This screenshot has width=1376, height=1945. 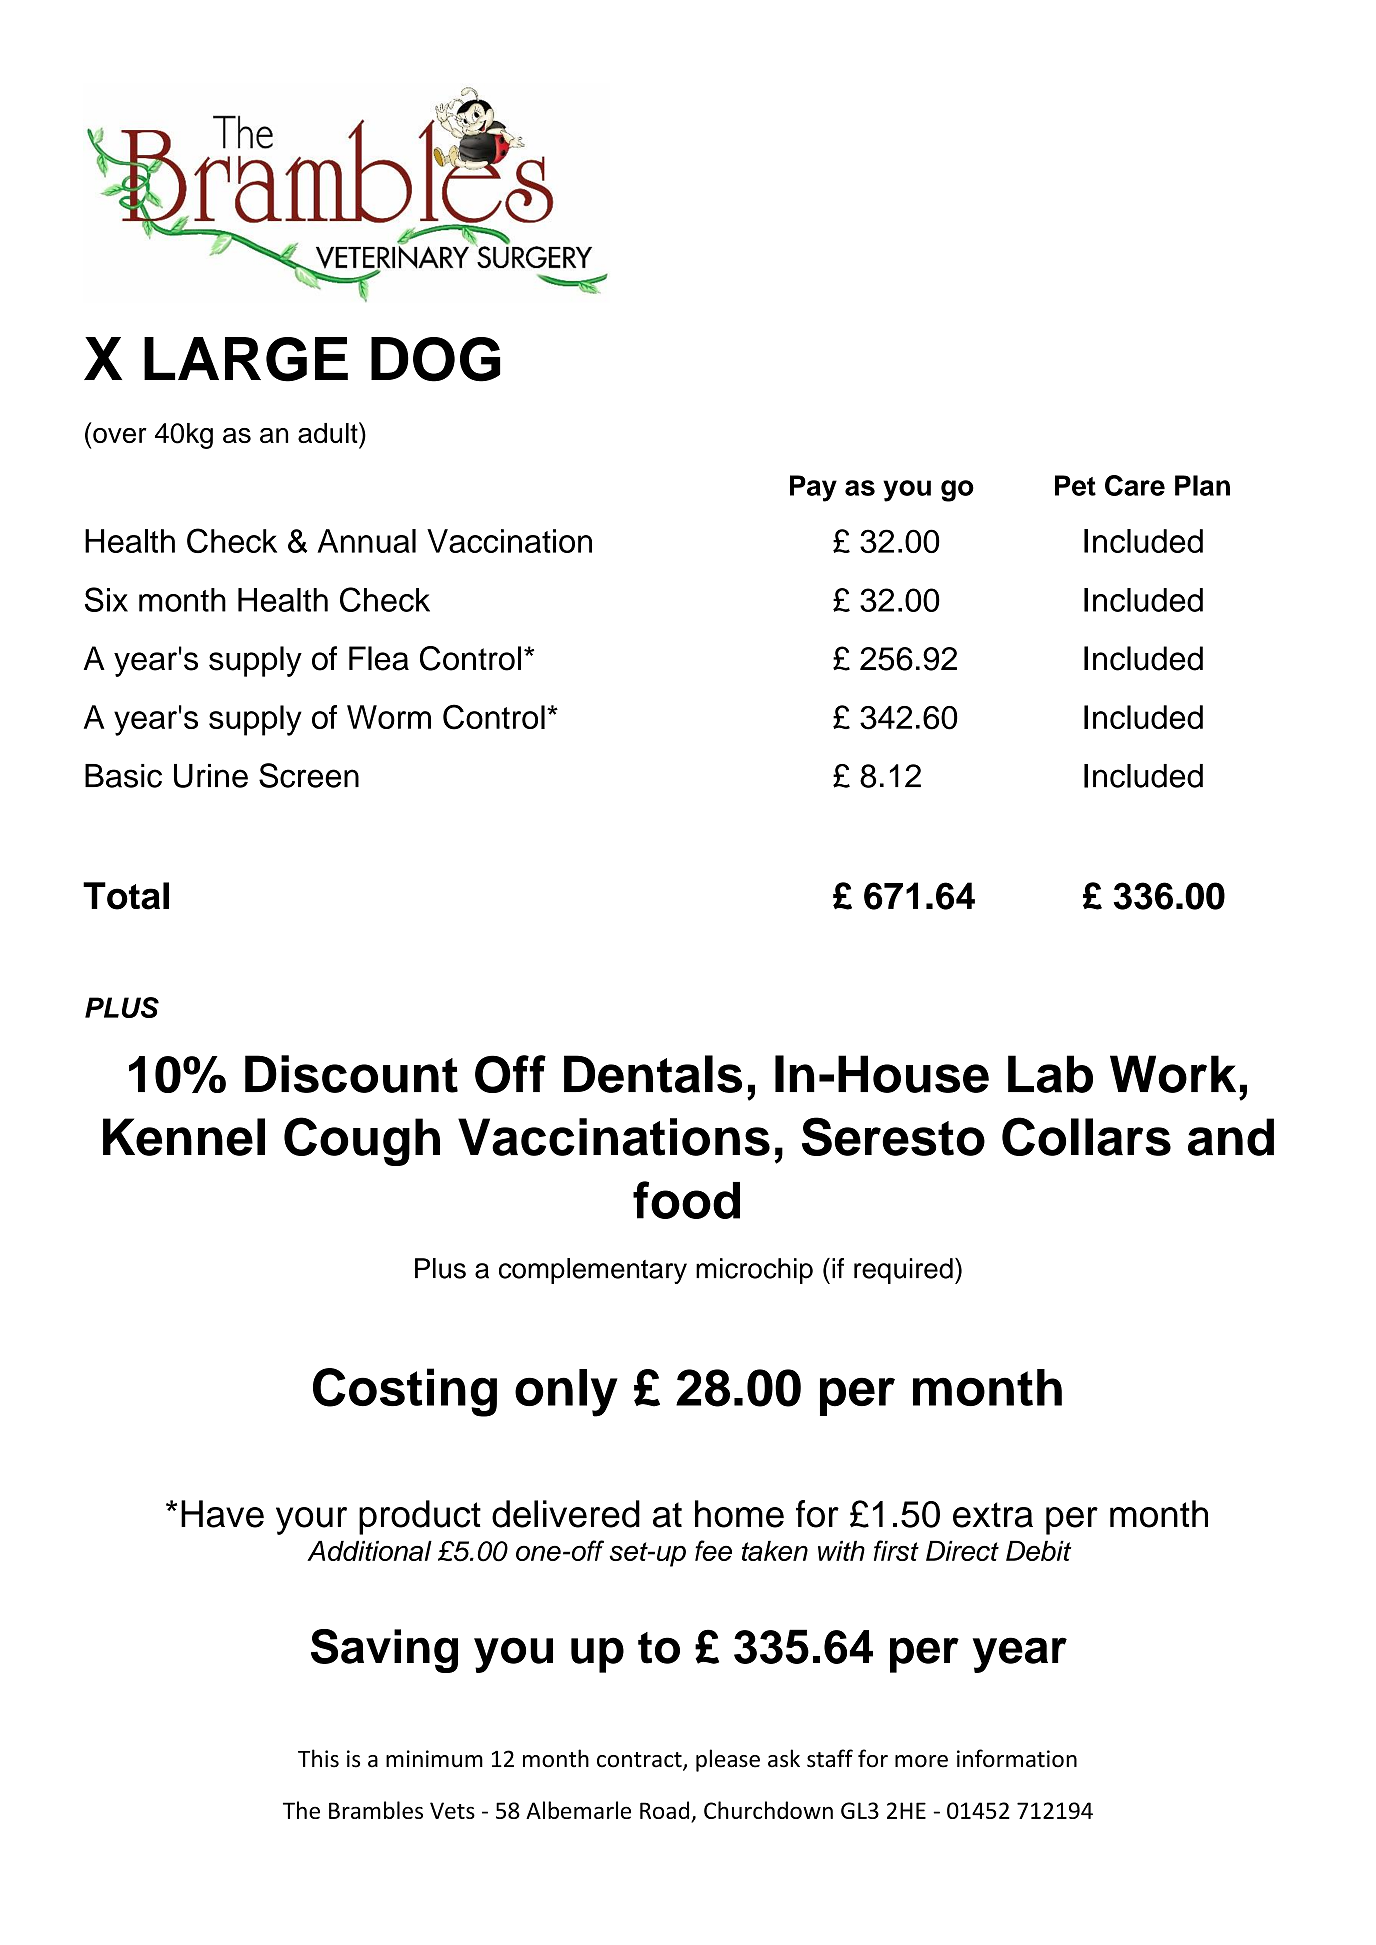 What do you see at coordinates (640, 1761) in the screenshot?
I see `contract` at bounding box center [640, 1761].
